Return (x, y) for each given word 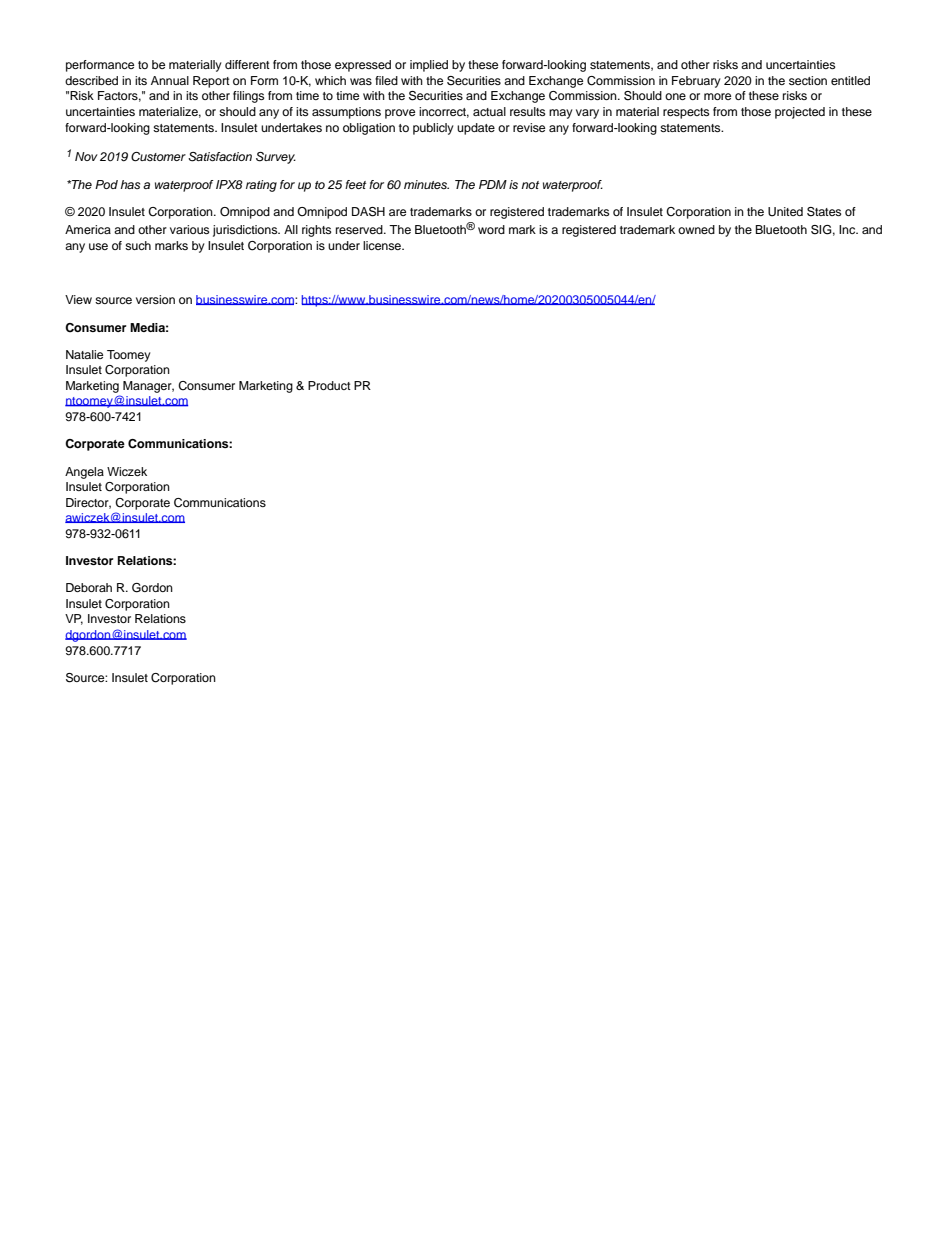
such (138, 245)
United (785, 212)
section (808, 80)
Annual (170, 80)
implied (429, 66)
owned (696, 229)
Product (329, 385)
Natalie (84, 354)
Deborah (89, 587)
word (491, 229)
